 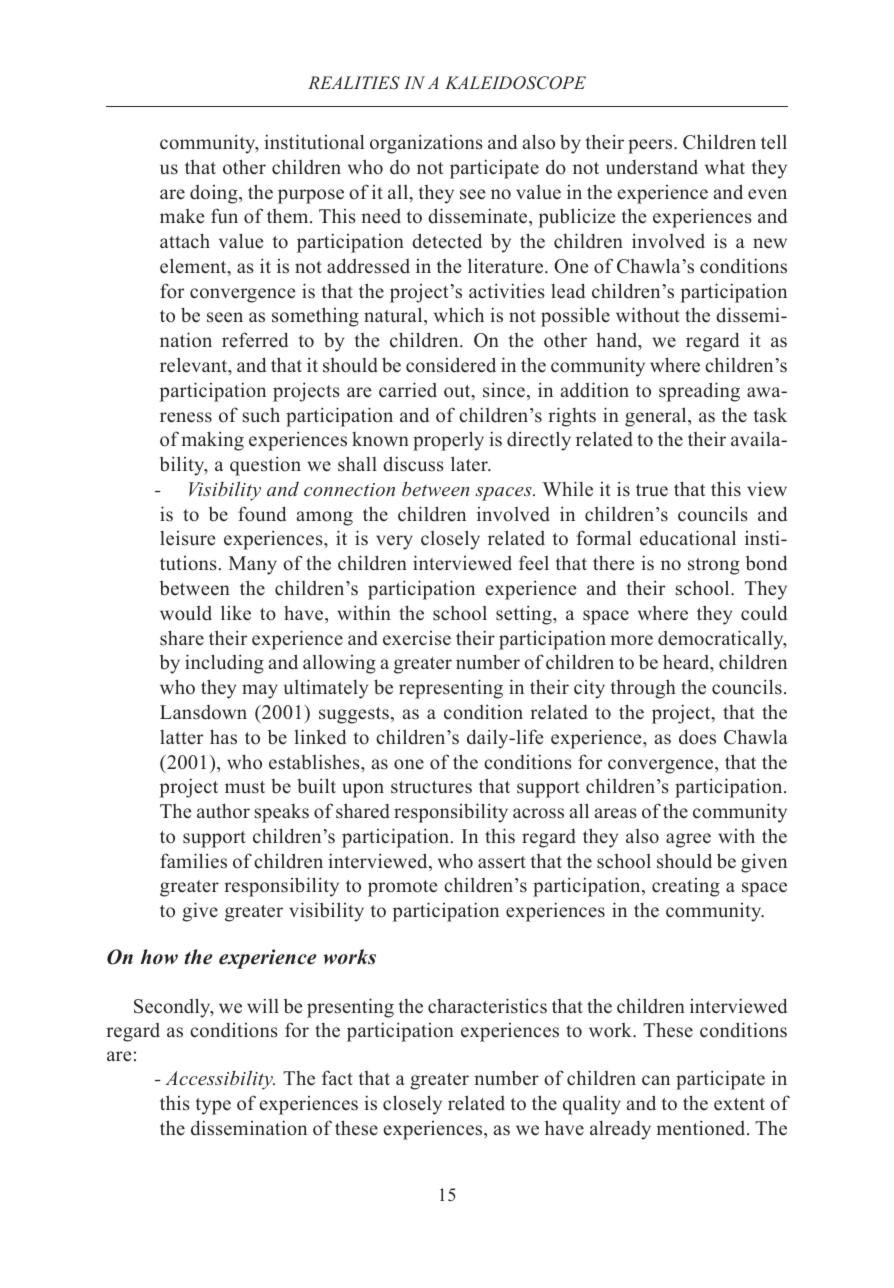 I want to click on peers, so click(x=651, y=146).
